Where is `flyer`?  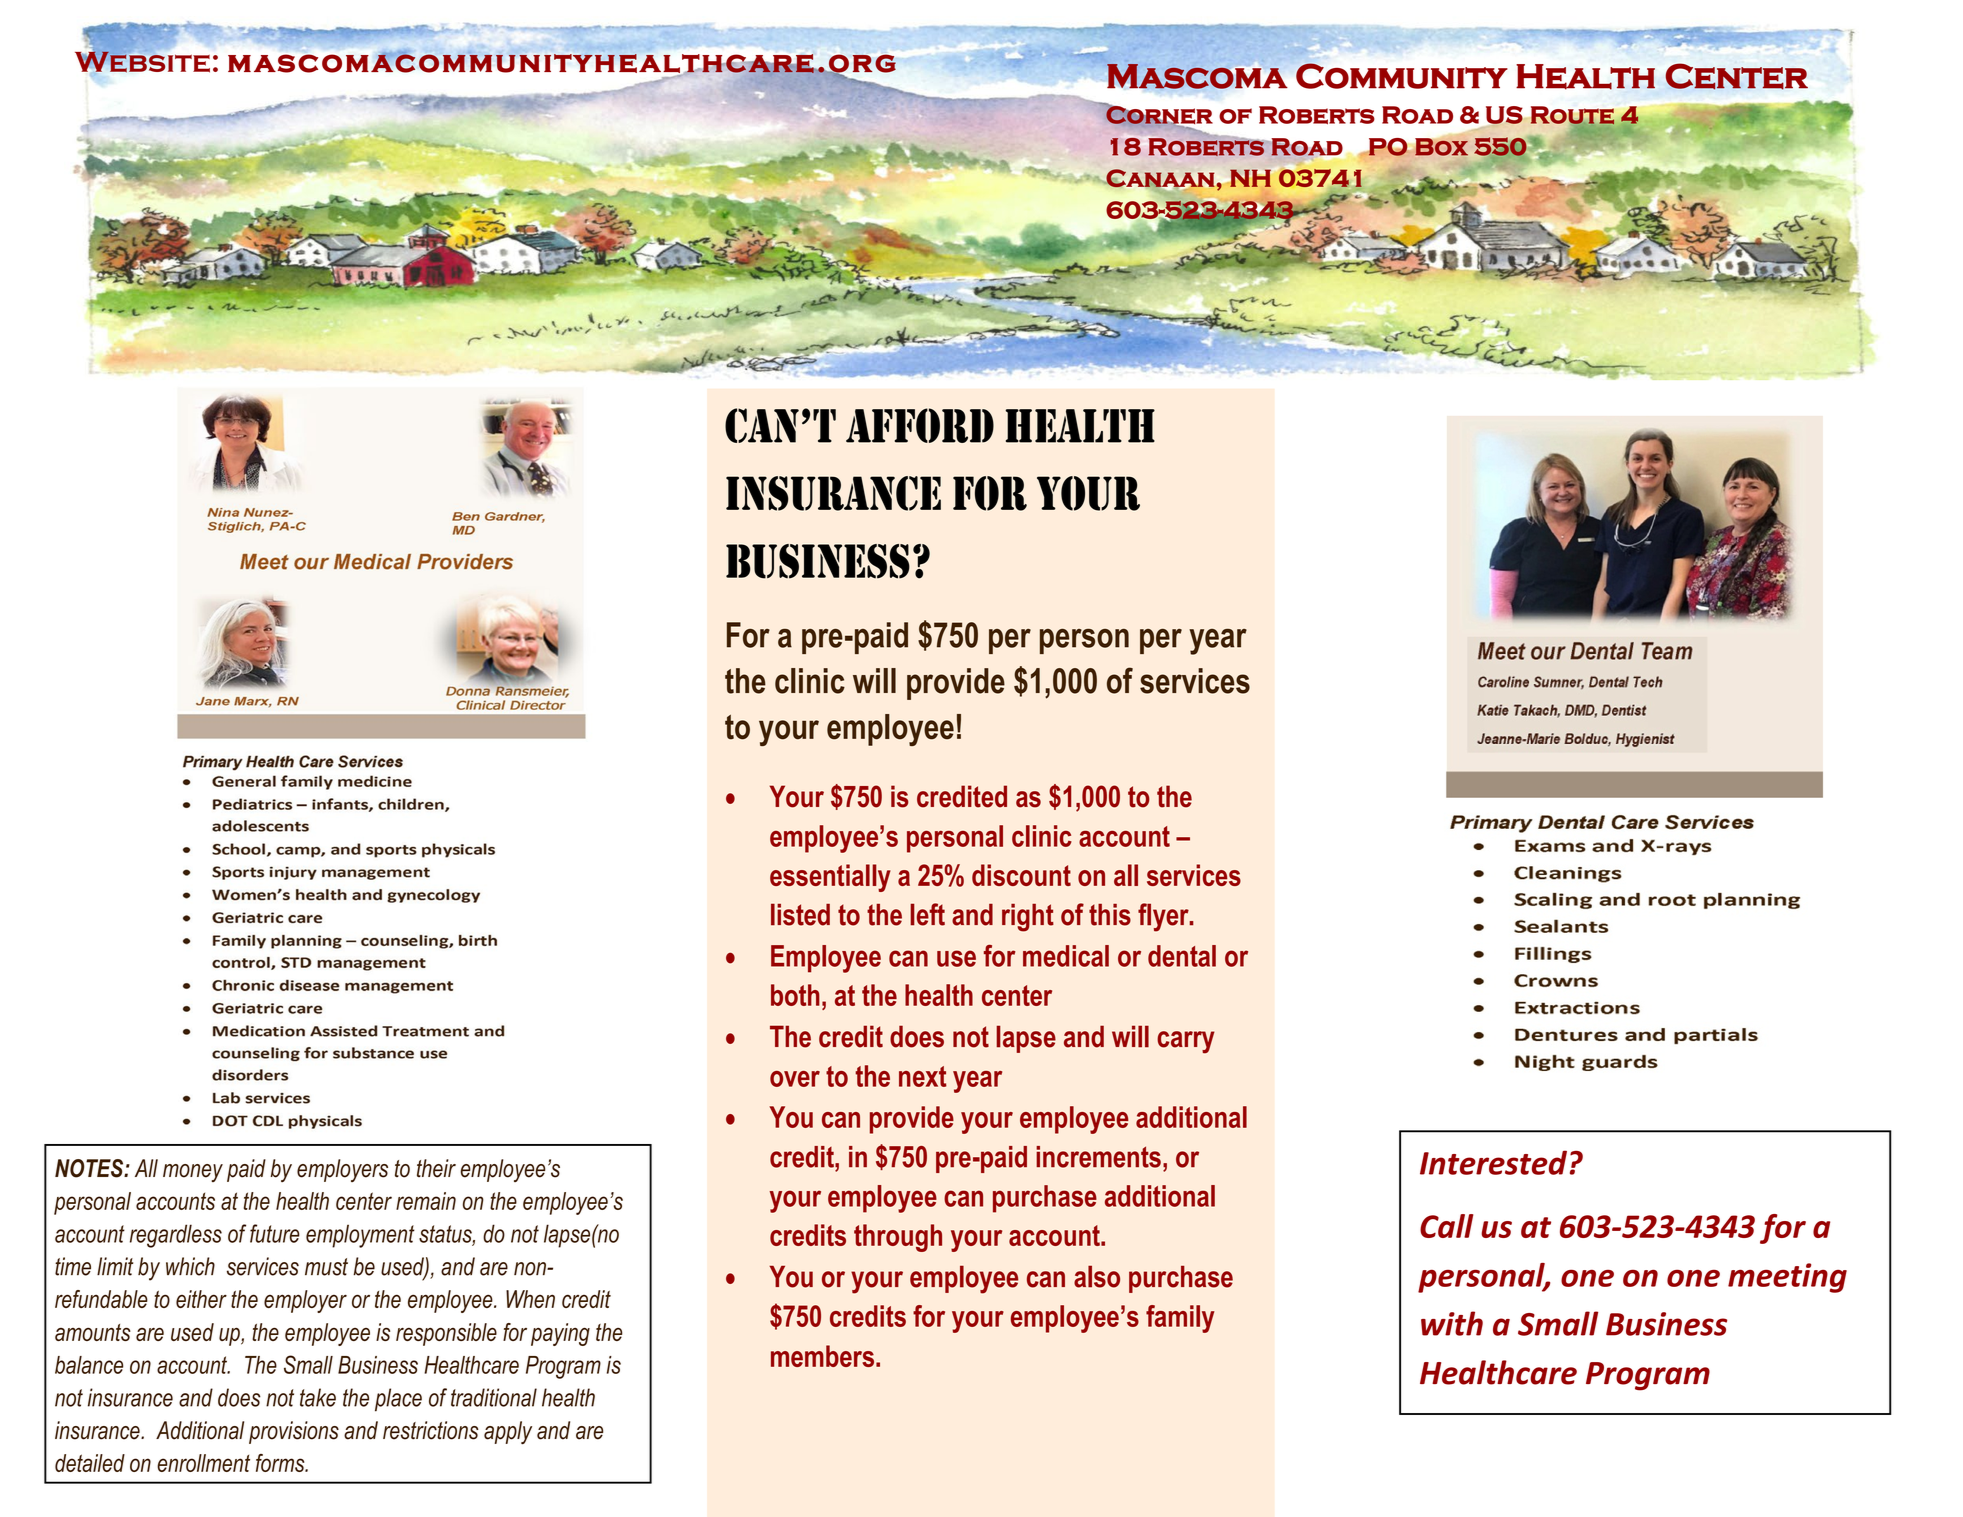
flyer is located at coordinates (1164, 917).
